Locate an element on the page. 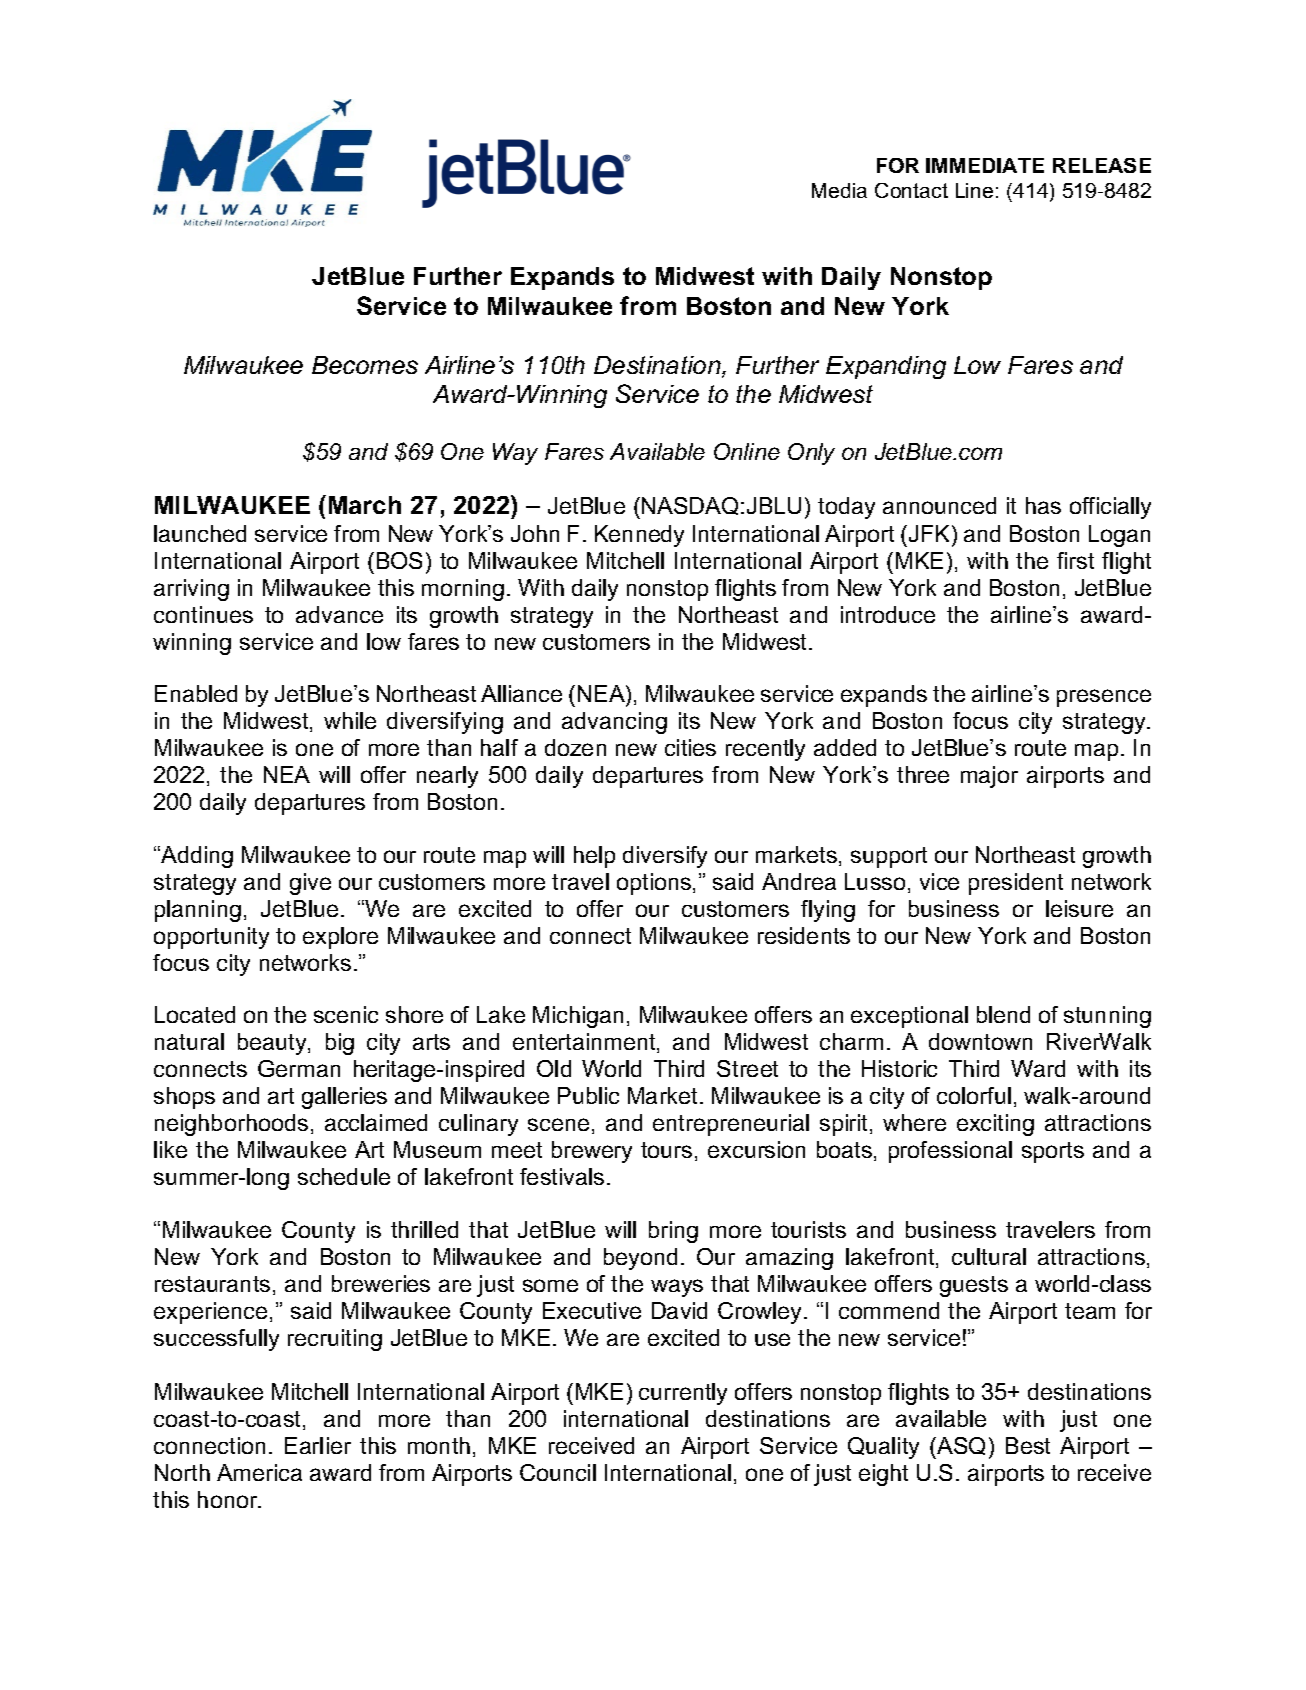 This document has height=1690, width=1306. Council is located at coordinates (558, 1472).
